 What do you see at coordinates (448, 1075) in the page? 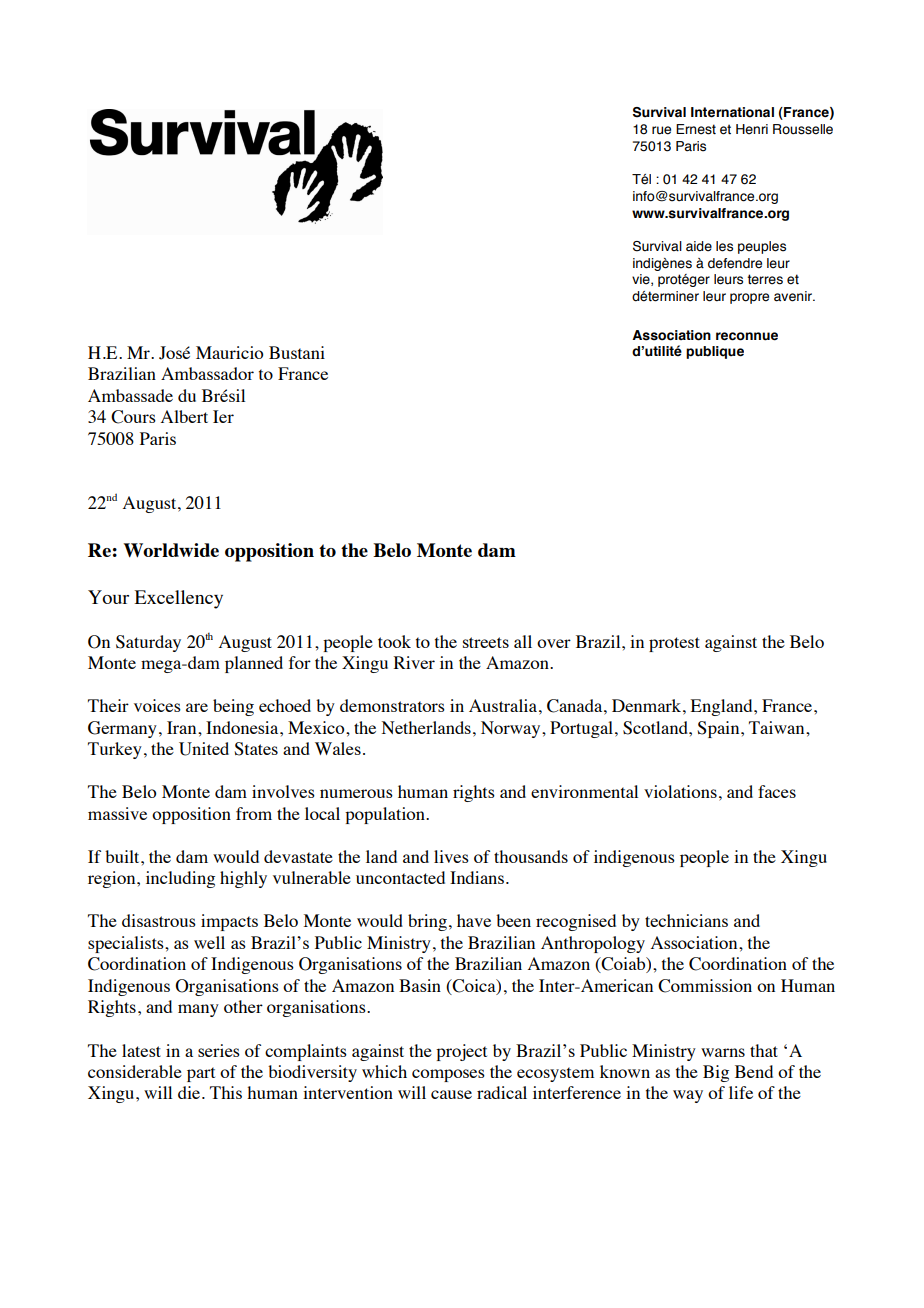
I see `composes` at bounding box center [448, 1075].
